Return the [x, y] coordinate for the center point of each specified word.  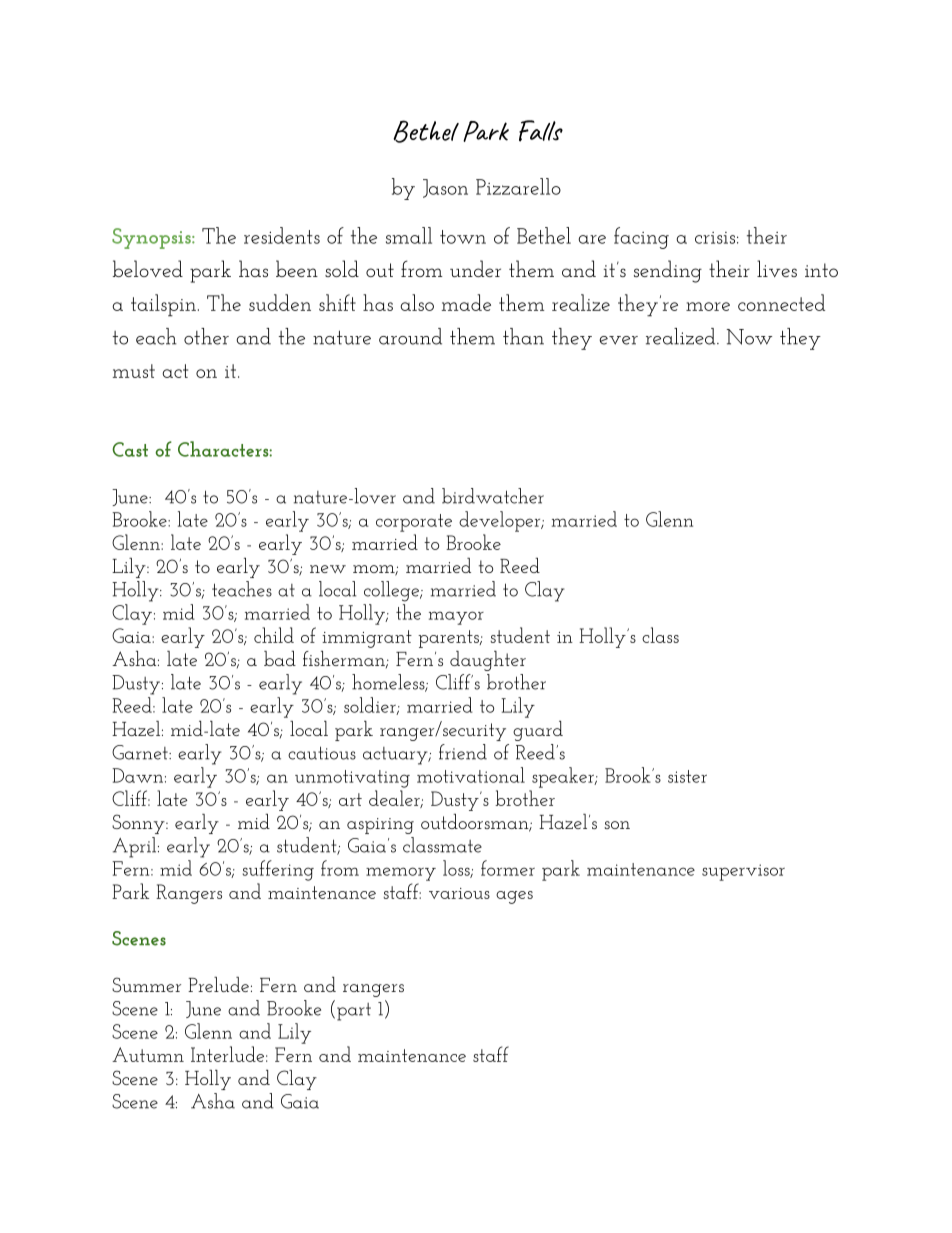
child [274, 635]
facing [641, 238]
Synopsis [152, 238]
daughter [488, 661]
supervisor [743, 872]
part [354, 1012]
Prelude [218, 984]
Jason [445, 188]
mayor [456, 618]
